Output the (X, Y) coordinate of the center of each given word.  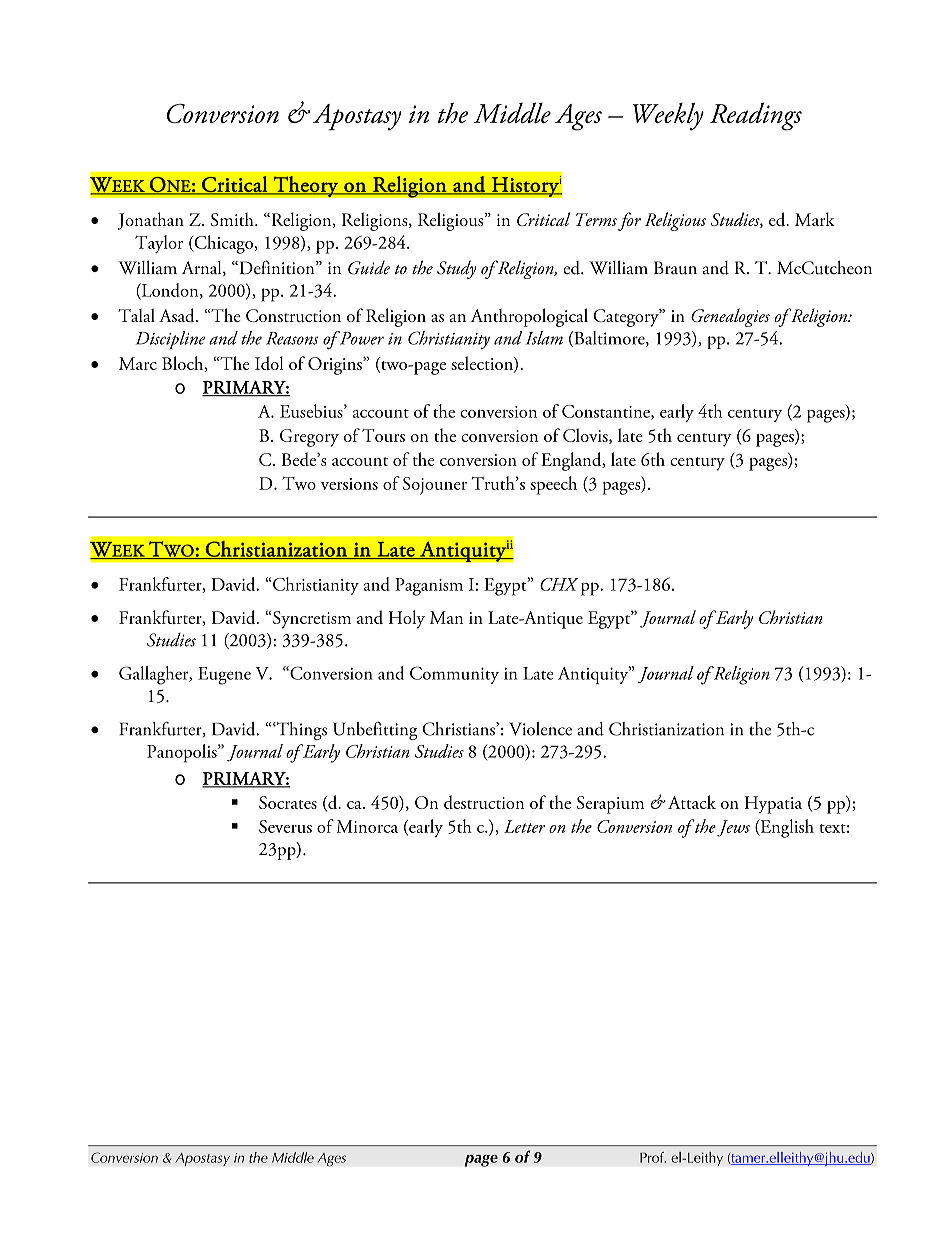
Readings (756, 116)
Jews (733, 828)
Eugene (224, 676)
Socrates (288, 802)
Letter (524, 826)
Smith (233, 219)
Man (446, 617)
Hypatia (773, 805)
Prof (653, 1157)
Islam (544, 338)
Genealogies (730, 317)
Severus (285, 826)
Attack (690, 802)
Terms (596, 219)
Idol (269, 363)
